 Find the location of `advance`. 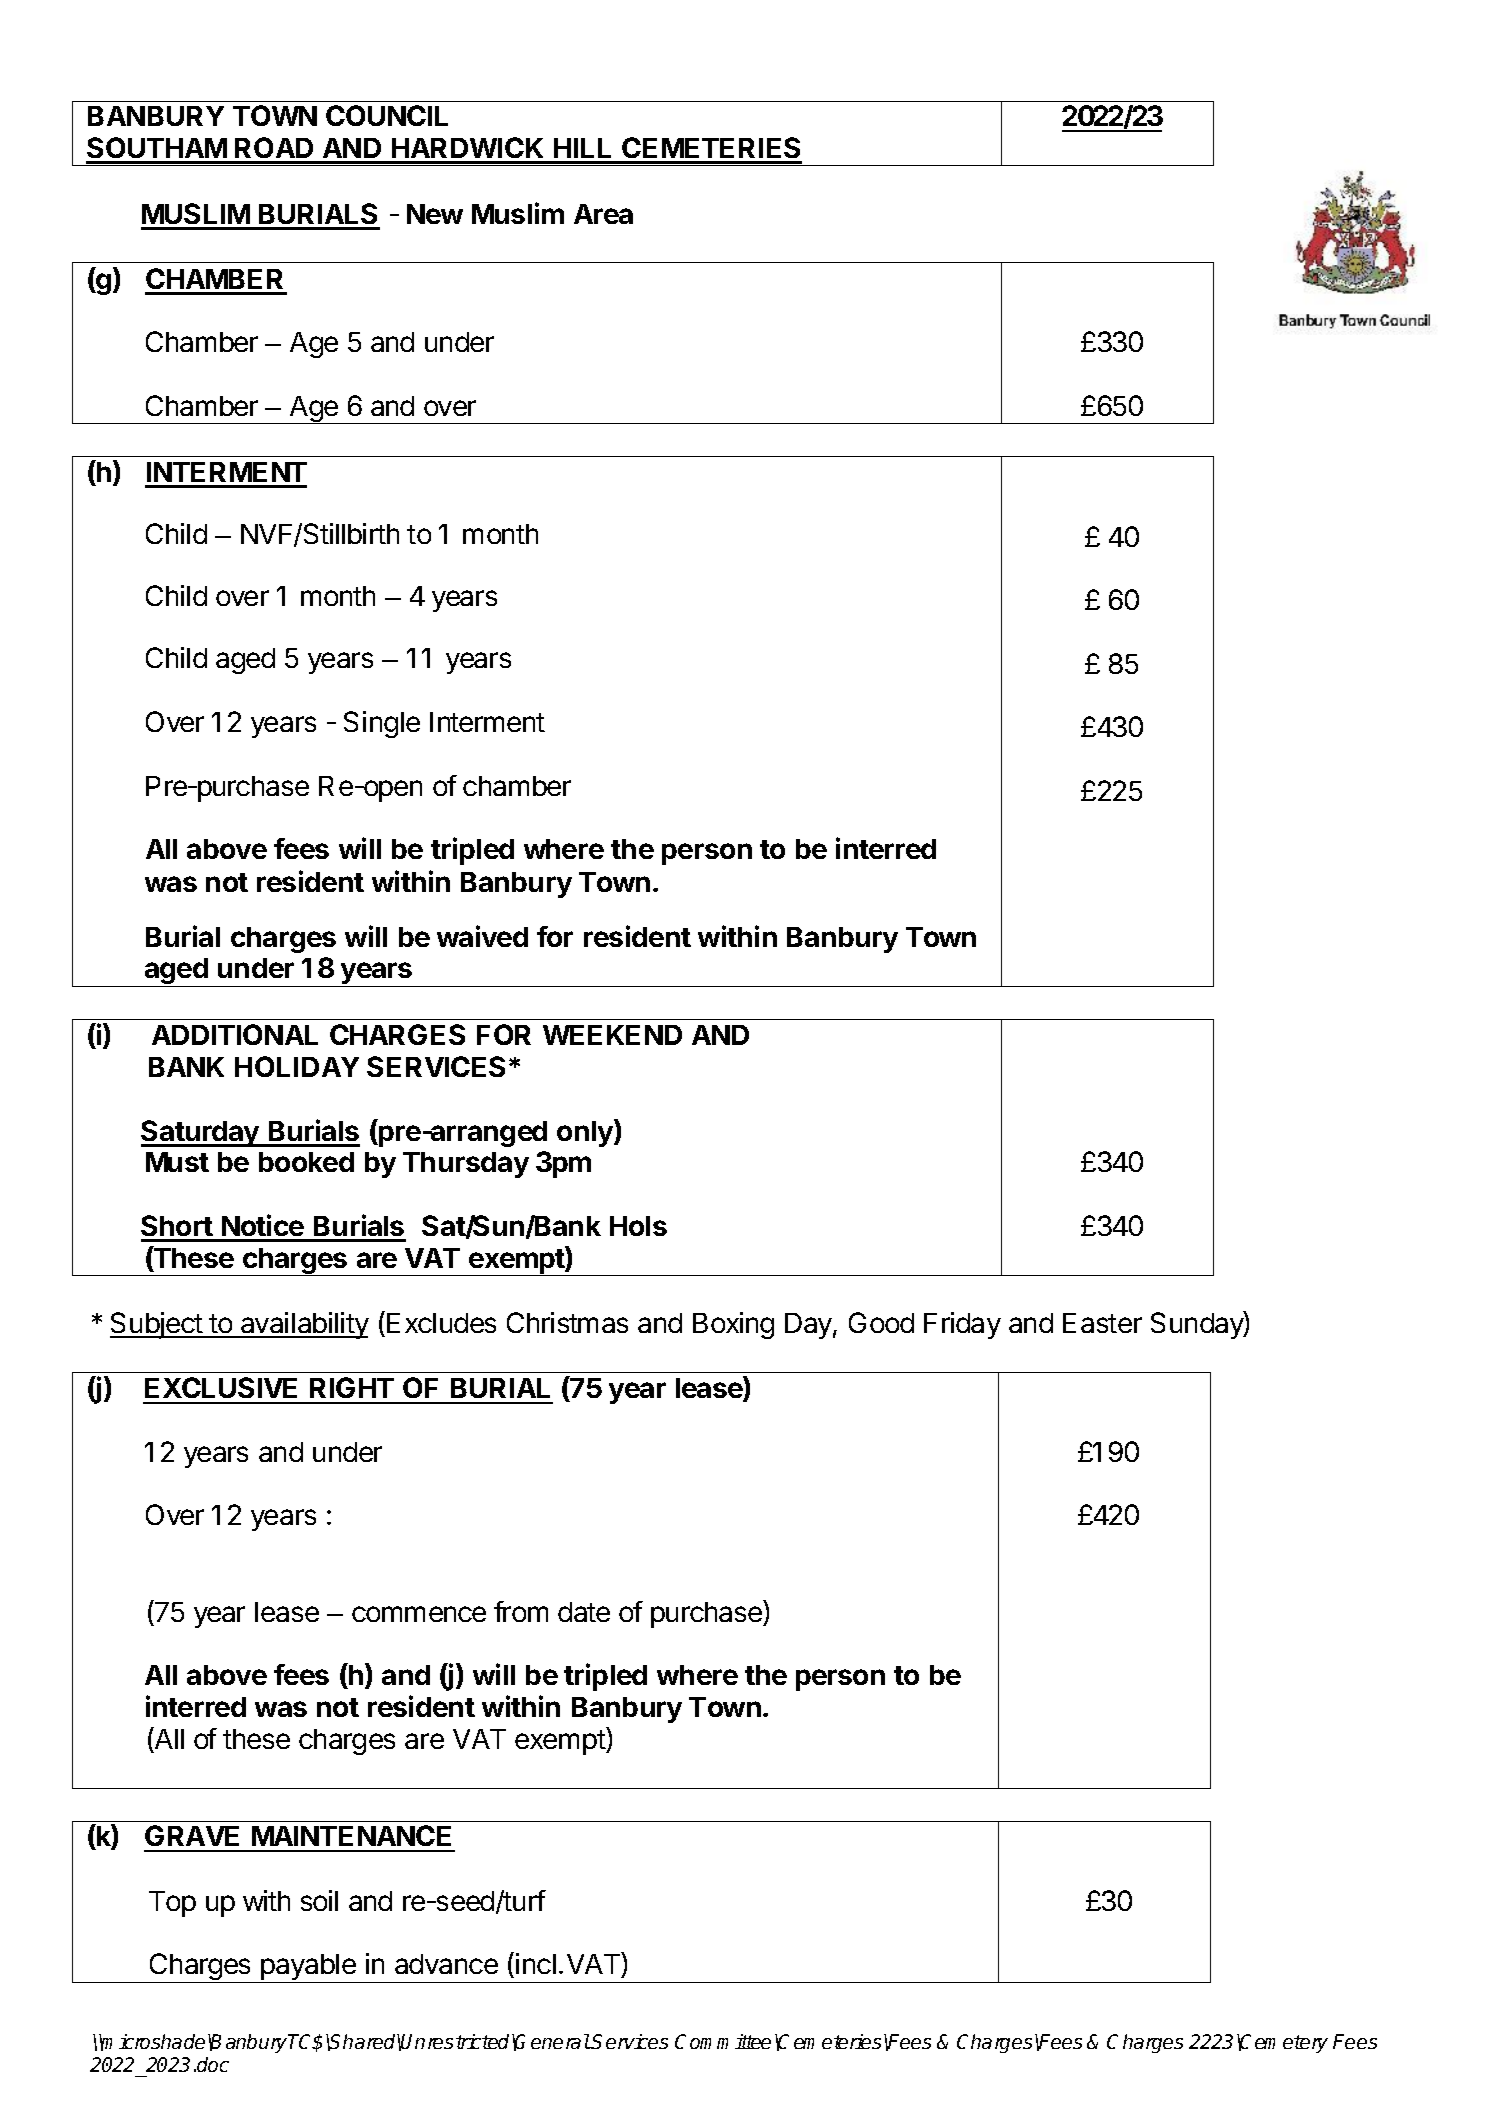

advance is located at coordinates (446, 1964).
